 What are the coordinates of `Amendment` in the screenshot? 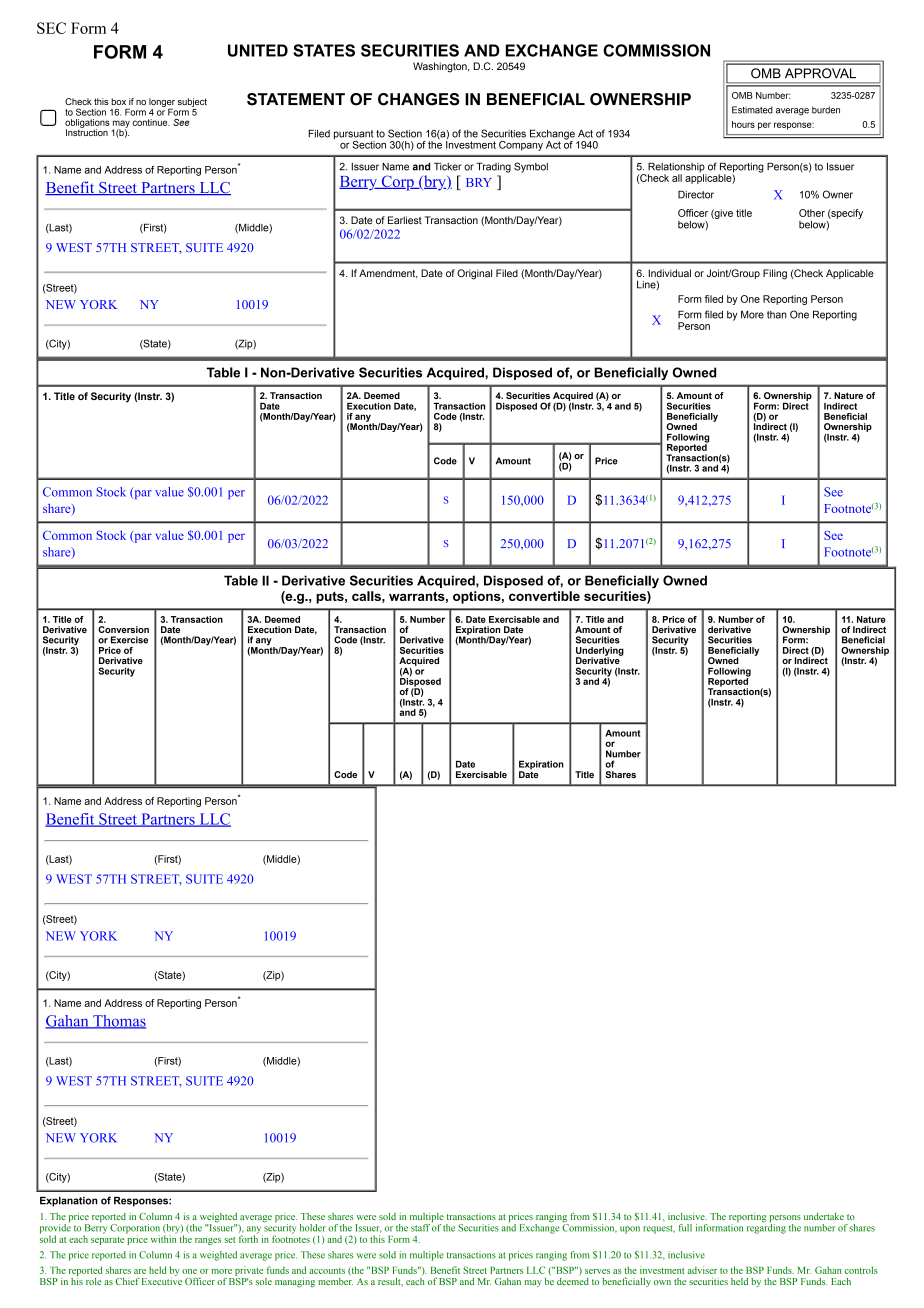 It's located at (388, 274).
